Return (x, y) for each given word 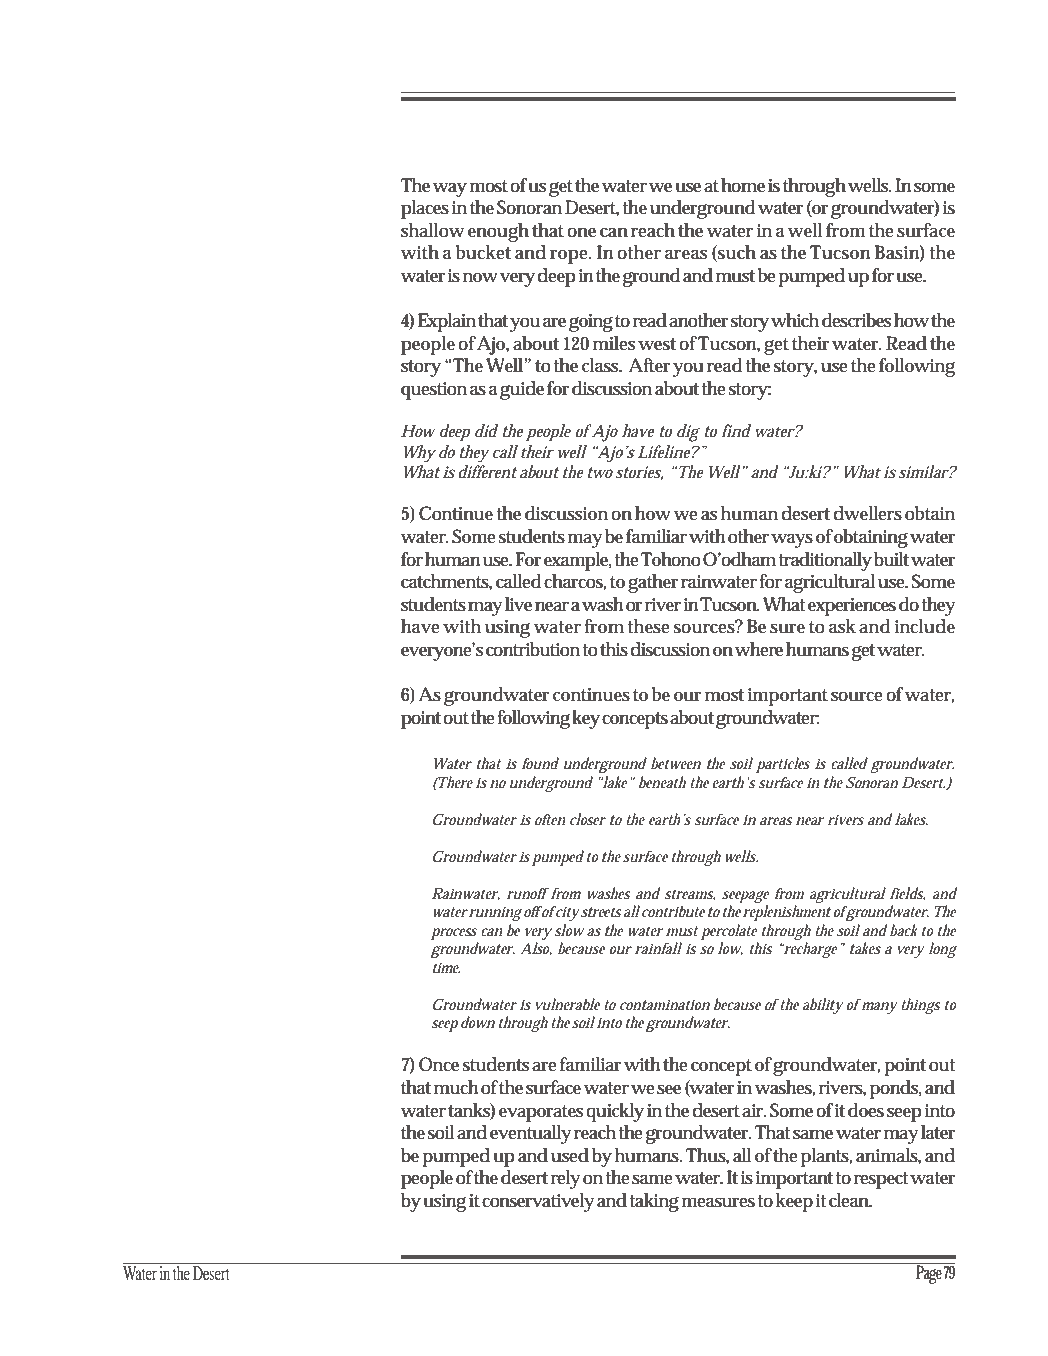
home (743, 185)
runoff (528, 893)
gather (653, 583)
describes (856, 320)
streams (689, 895)
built (891, 559)
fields (907, 894)
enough (498, 232)
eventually (531, 1134)
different (487, 471)
